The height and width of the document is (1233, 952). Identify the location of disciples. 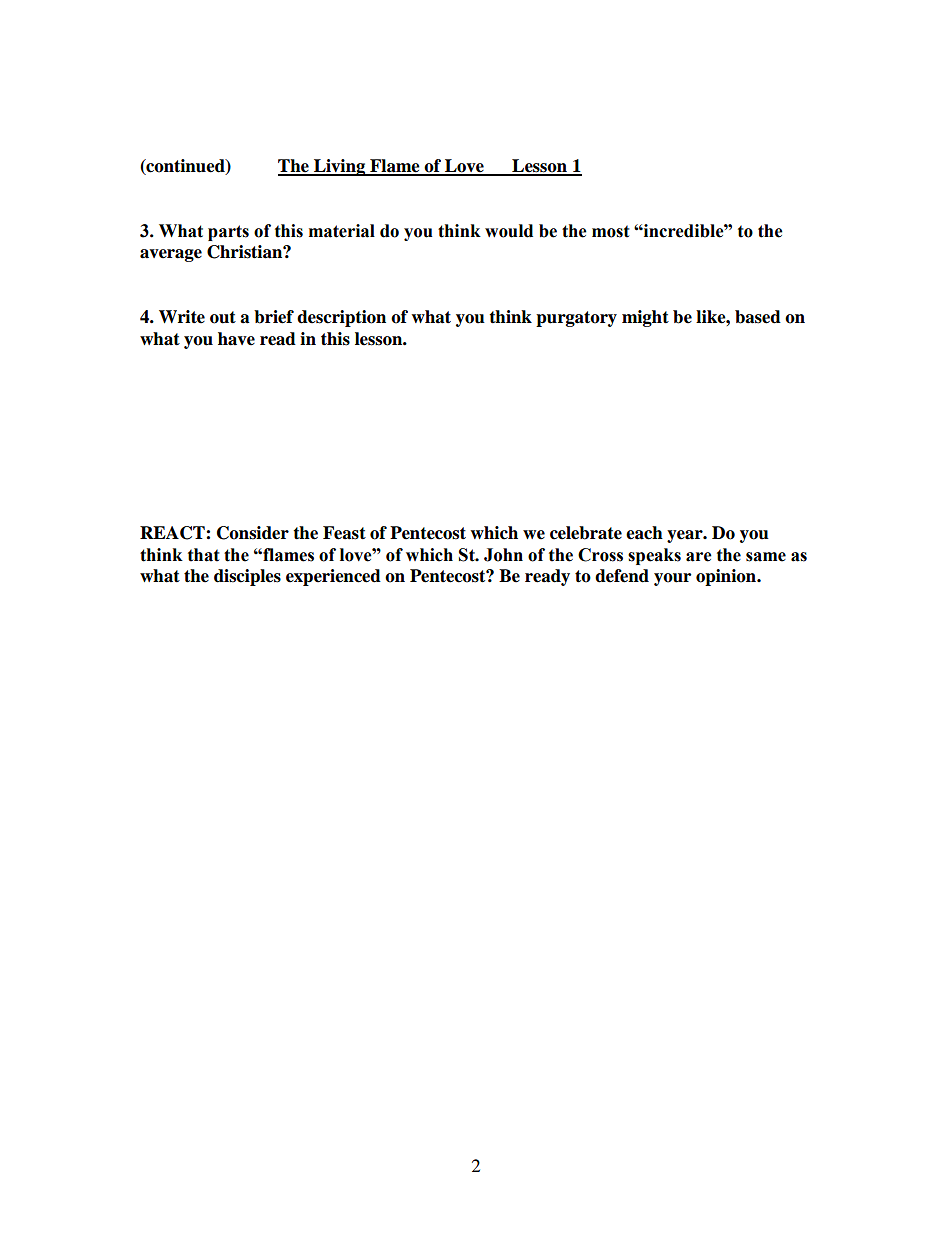
(247, 577).
